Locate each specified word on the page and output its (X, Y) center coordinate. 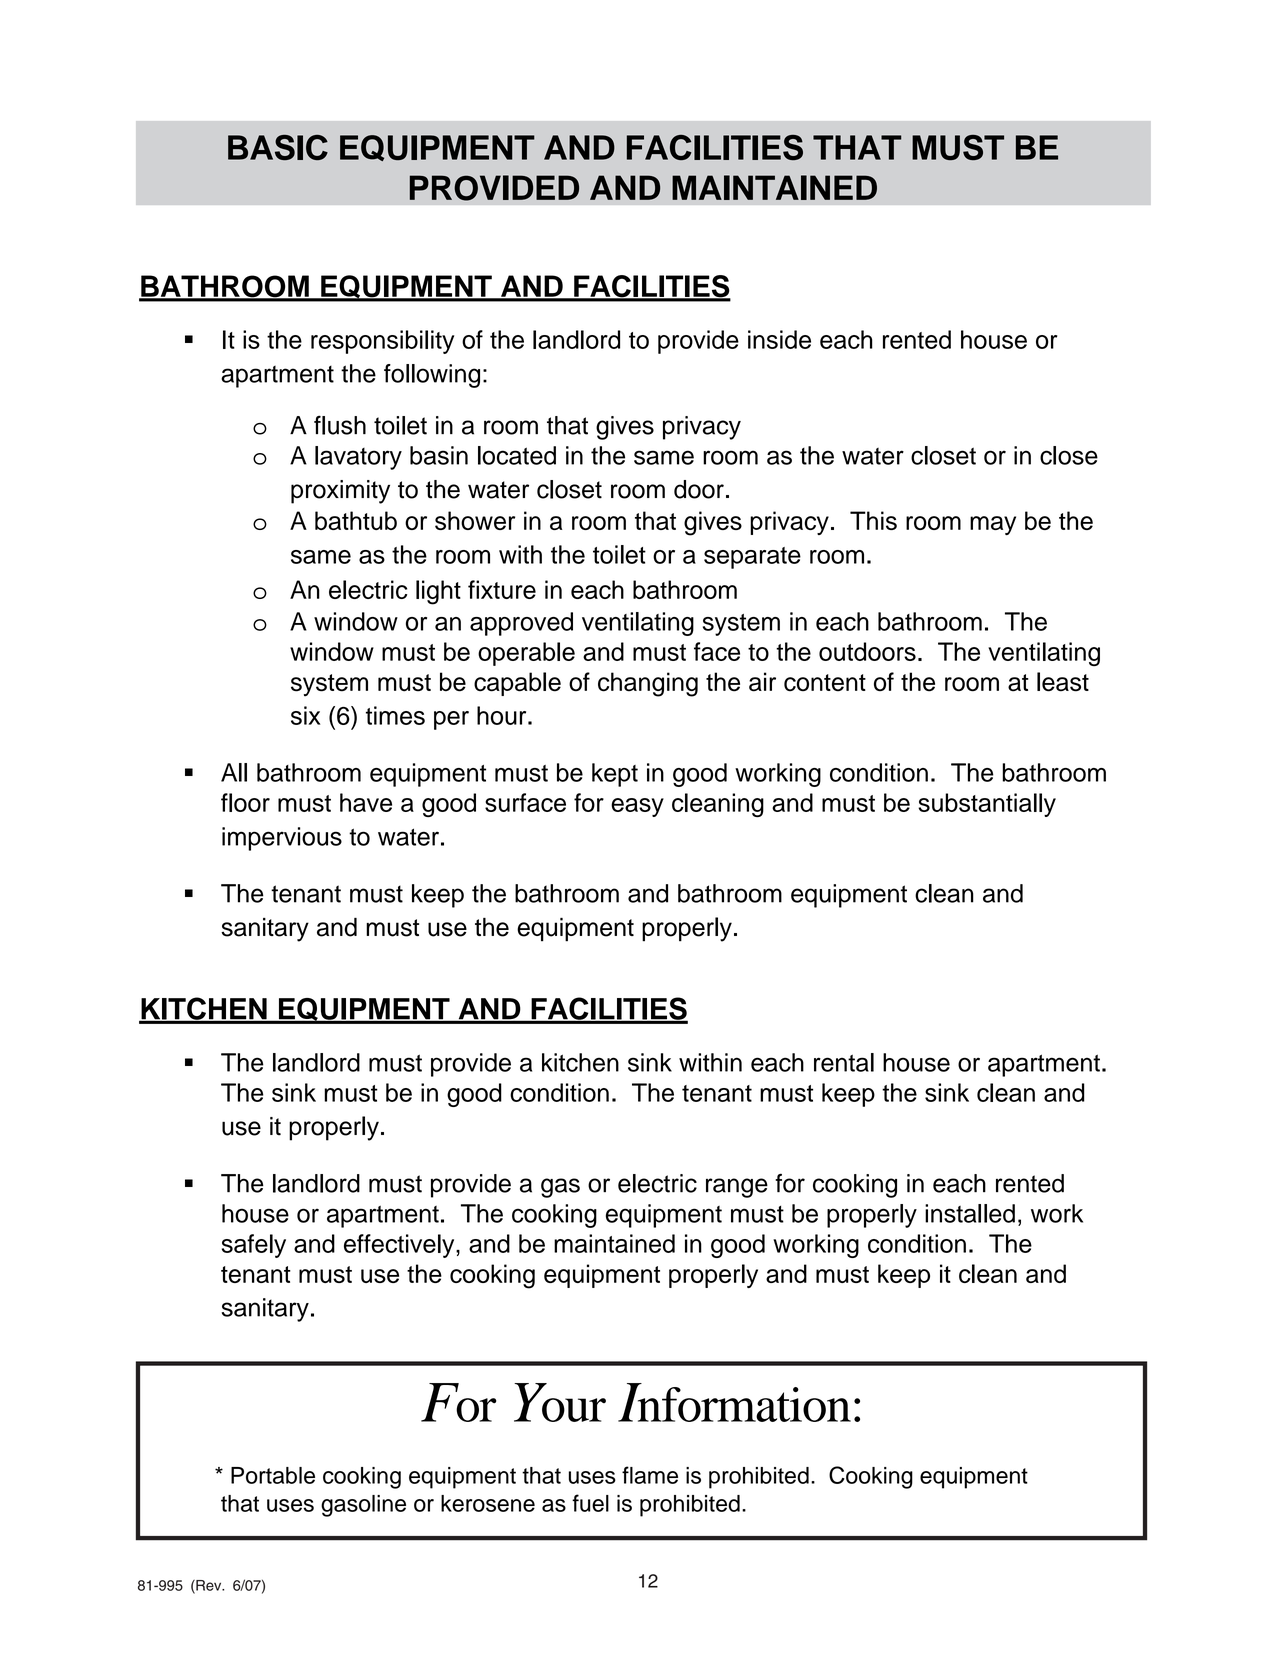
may (993, 525)
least (1063, 682)
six (305, 715)
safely (254, 1246)
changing (648, 684)
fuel (590, 1503)
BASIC (278, 147)
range (737, 1188)
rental (844, 1062)
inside (779, 339)
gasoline (363, 1506)
